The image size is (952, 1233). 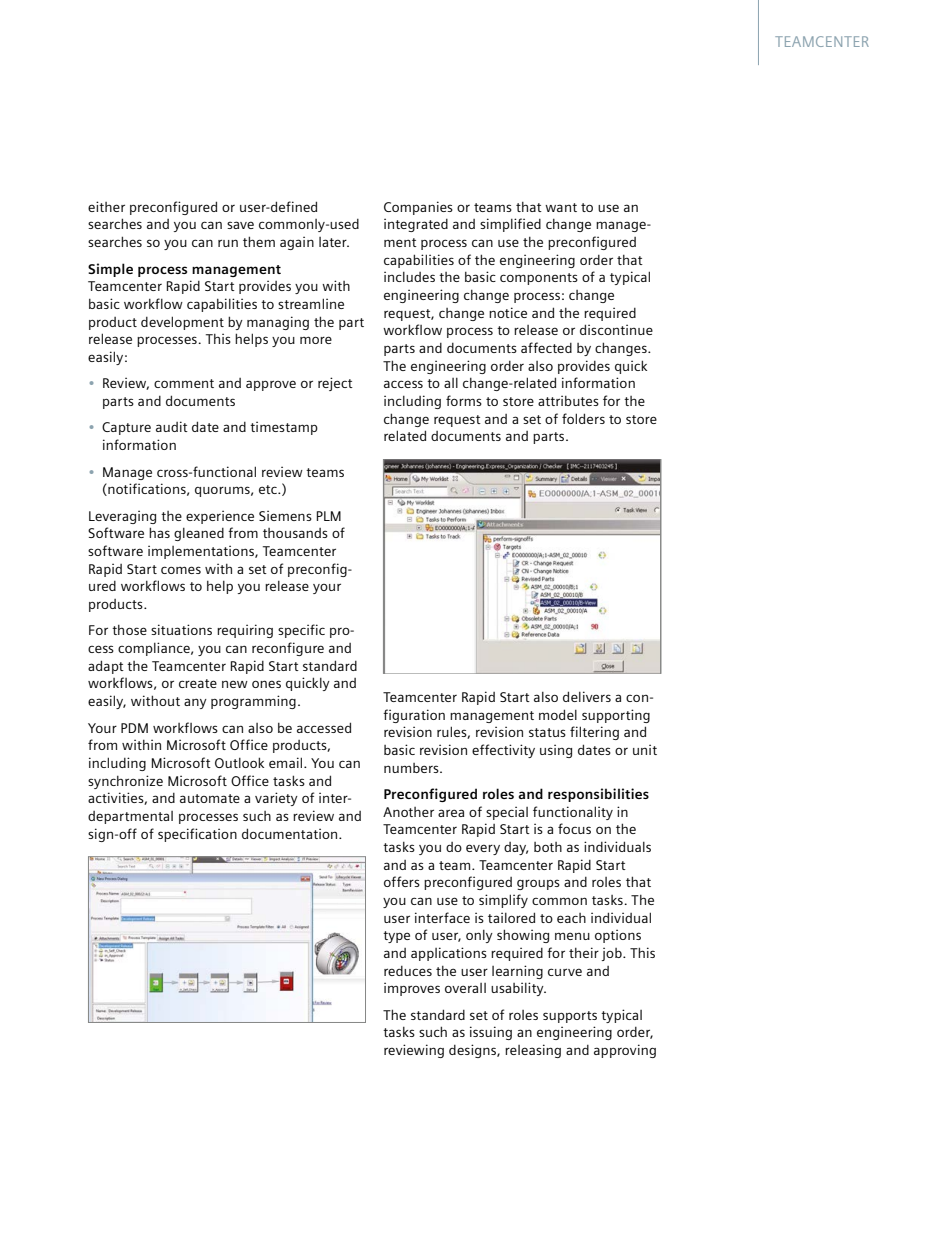 I want to click on improves, so click(x=412, y=989).
